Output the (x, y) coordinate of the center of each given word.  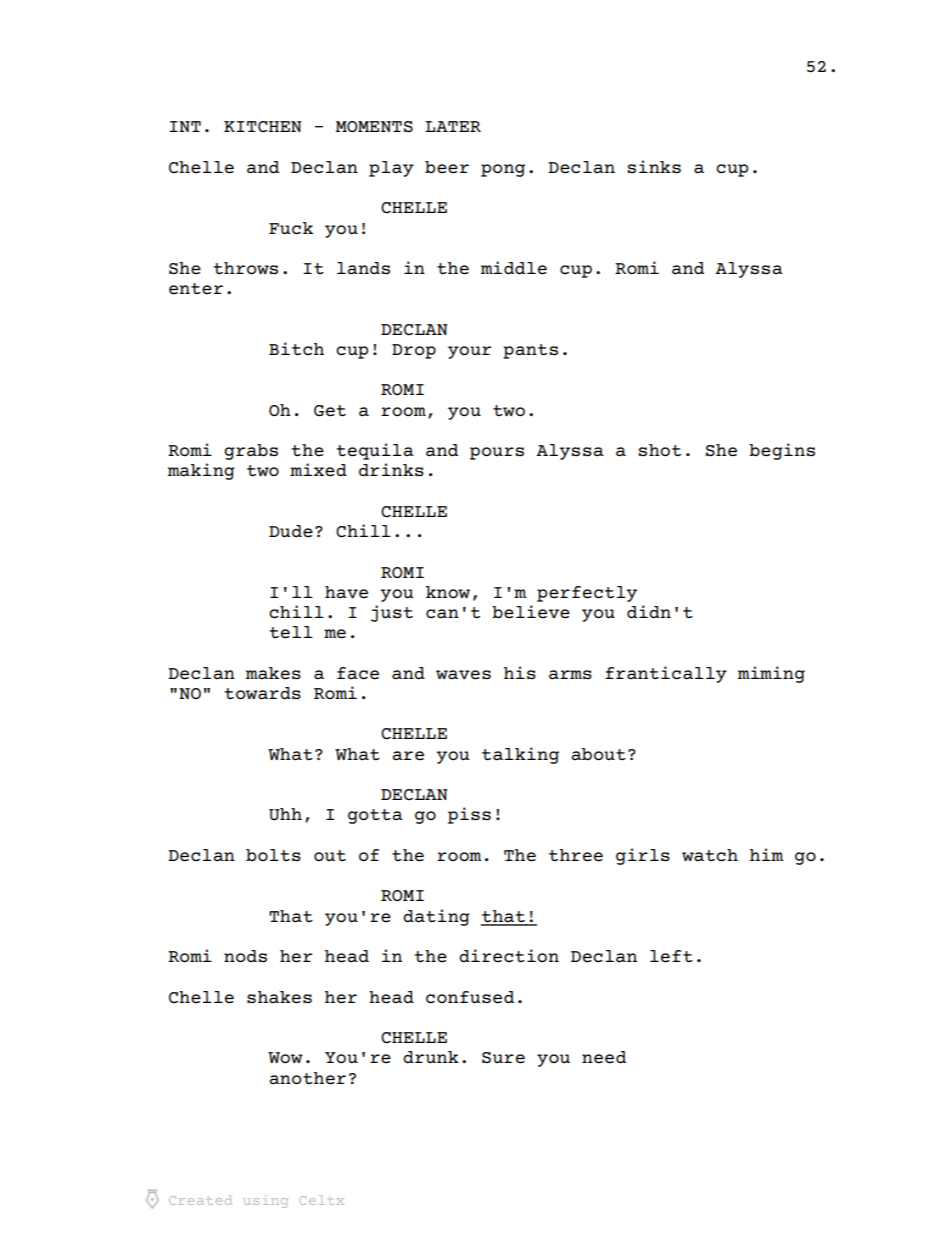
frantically (666, 674)
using (265, 1201)
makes (273, 673)
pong (503, 170)
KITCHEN (263, 127)
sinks (654, 167)
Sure (503, 1058)
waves (463, 675)
